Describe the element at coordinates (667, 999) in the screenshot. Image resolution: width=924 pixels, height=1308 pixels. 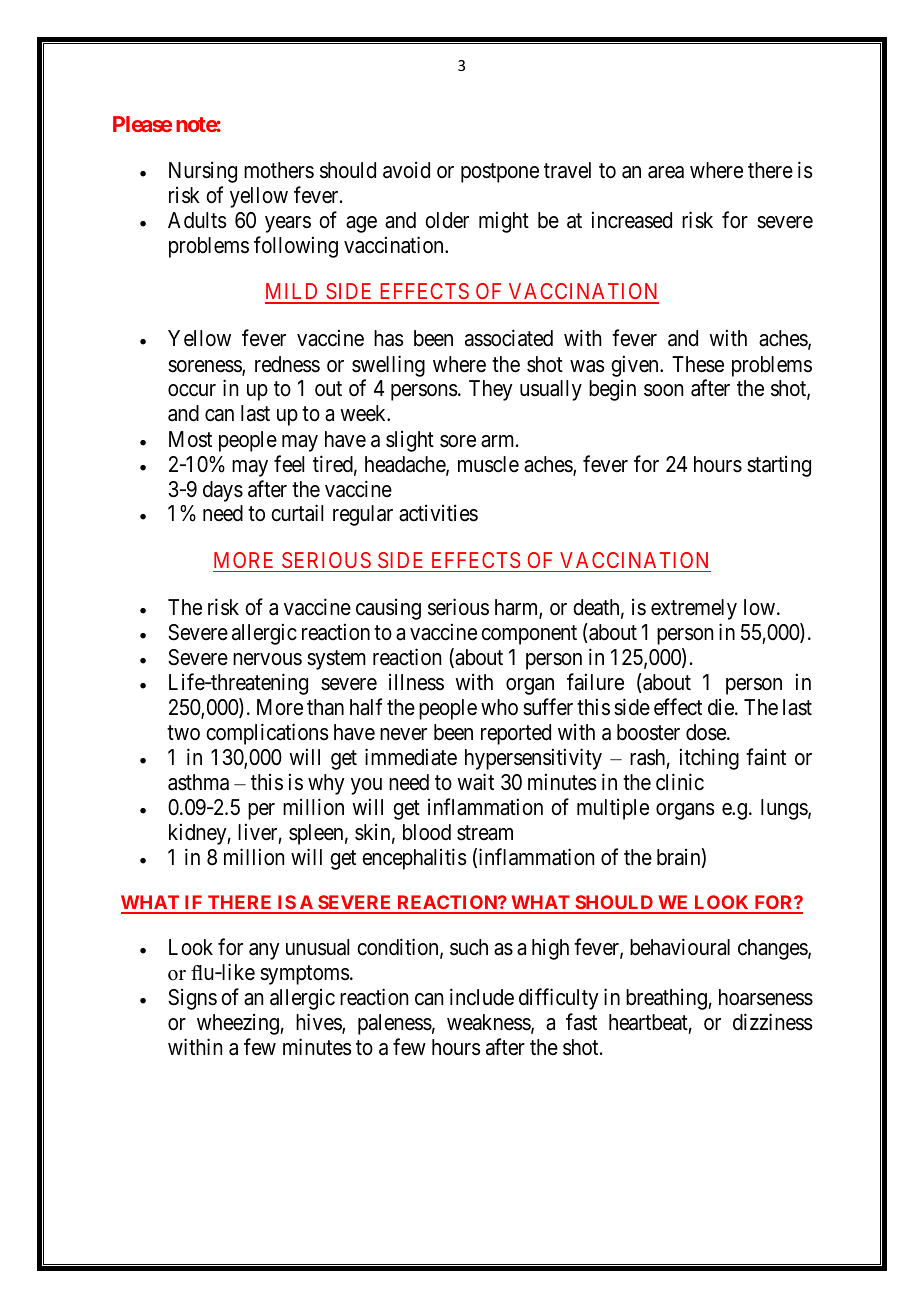
I see `breathing` at that location.
